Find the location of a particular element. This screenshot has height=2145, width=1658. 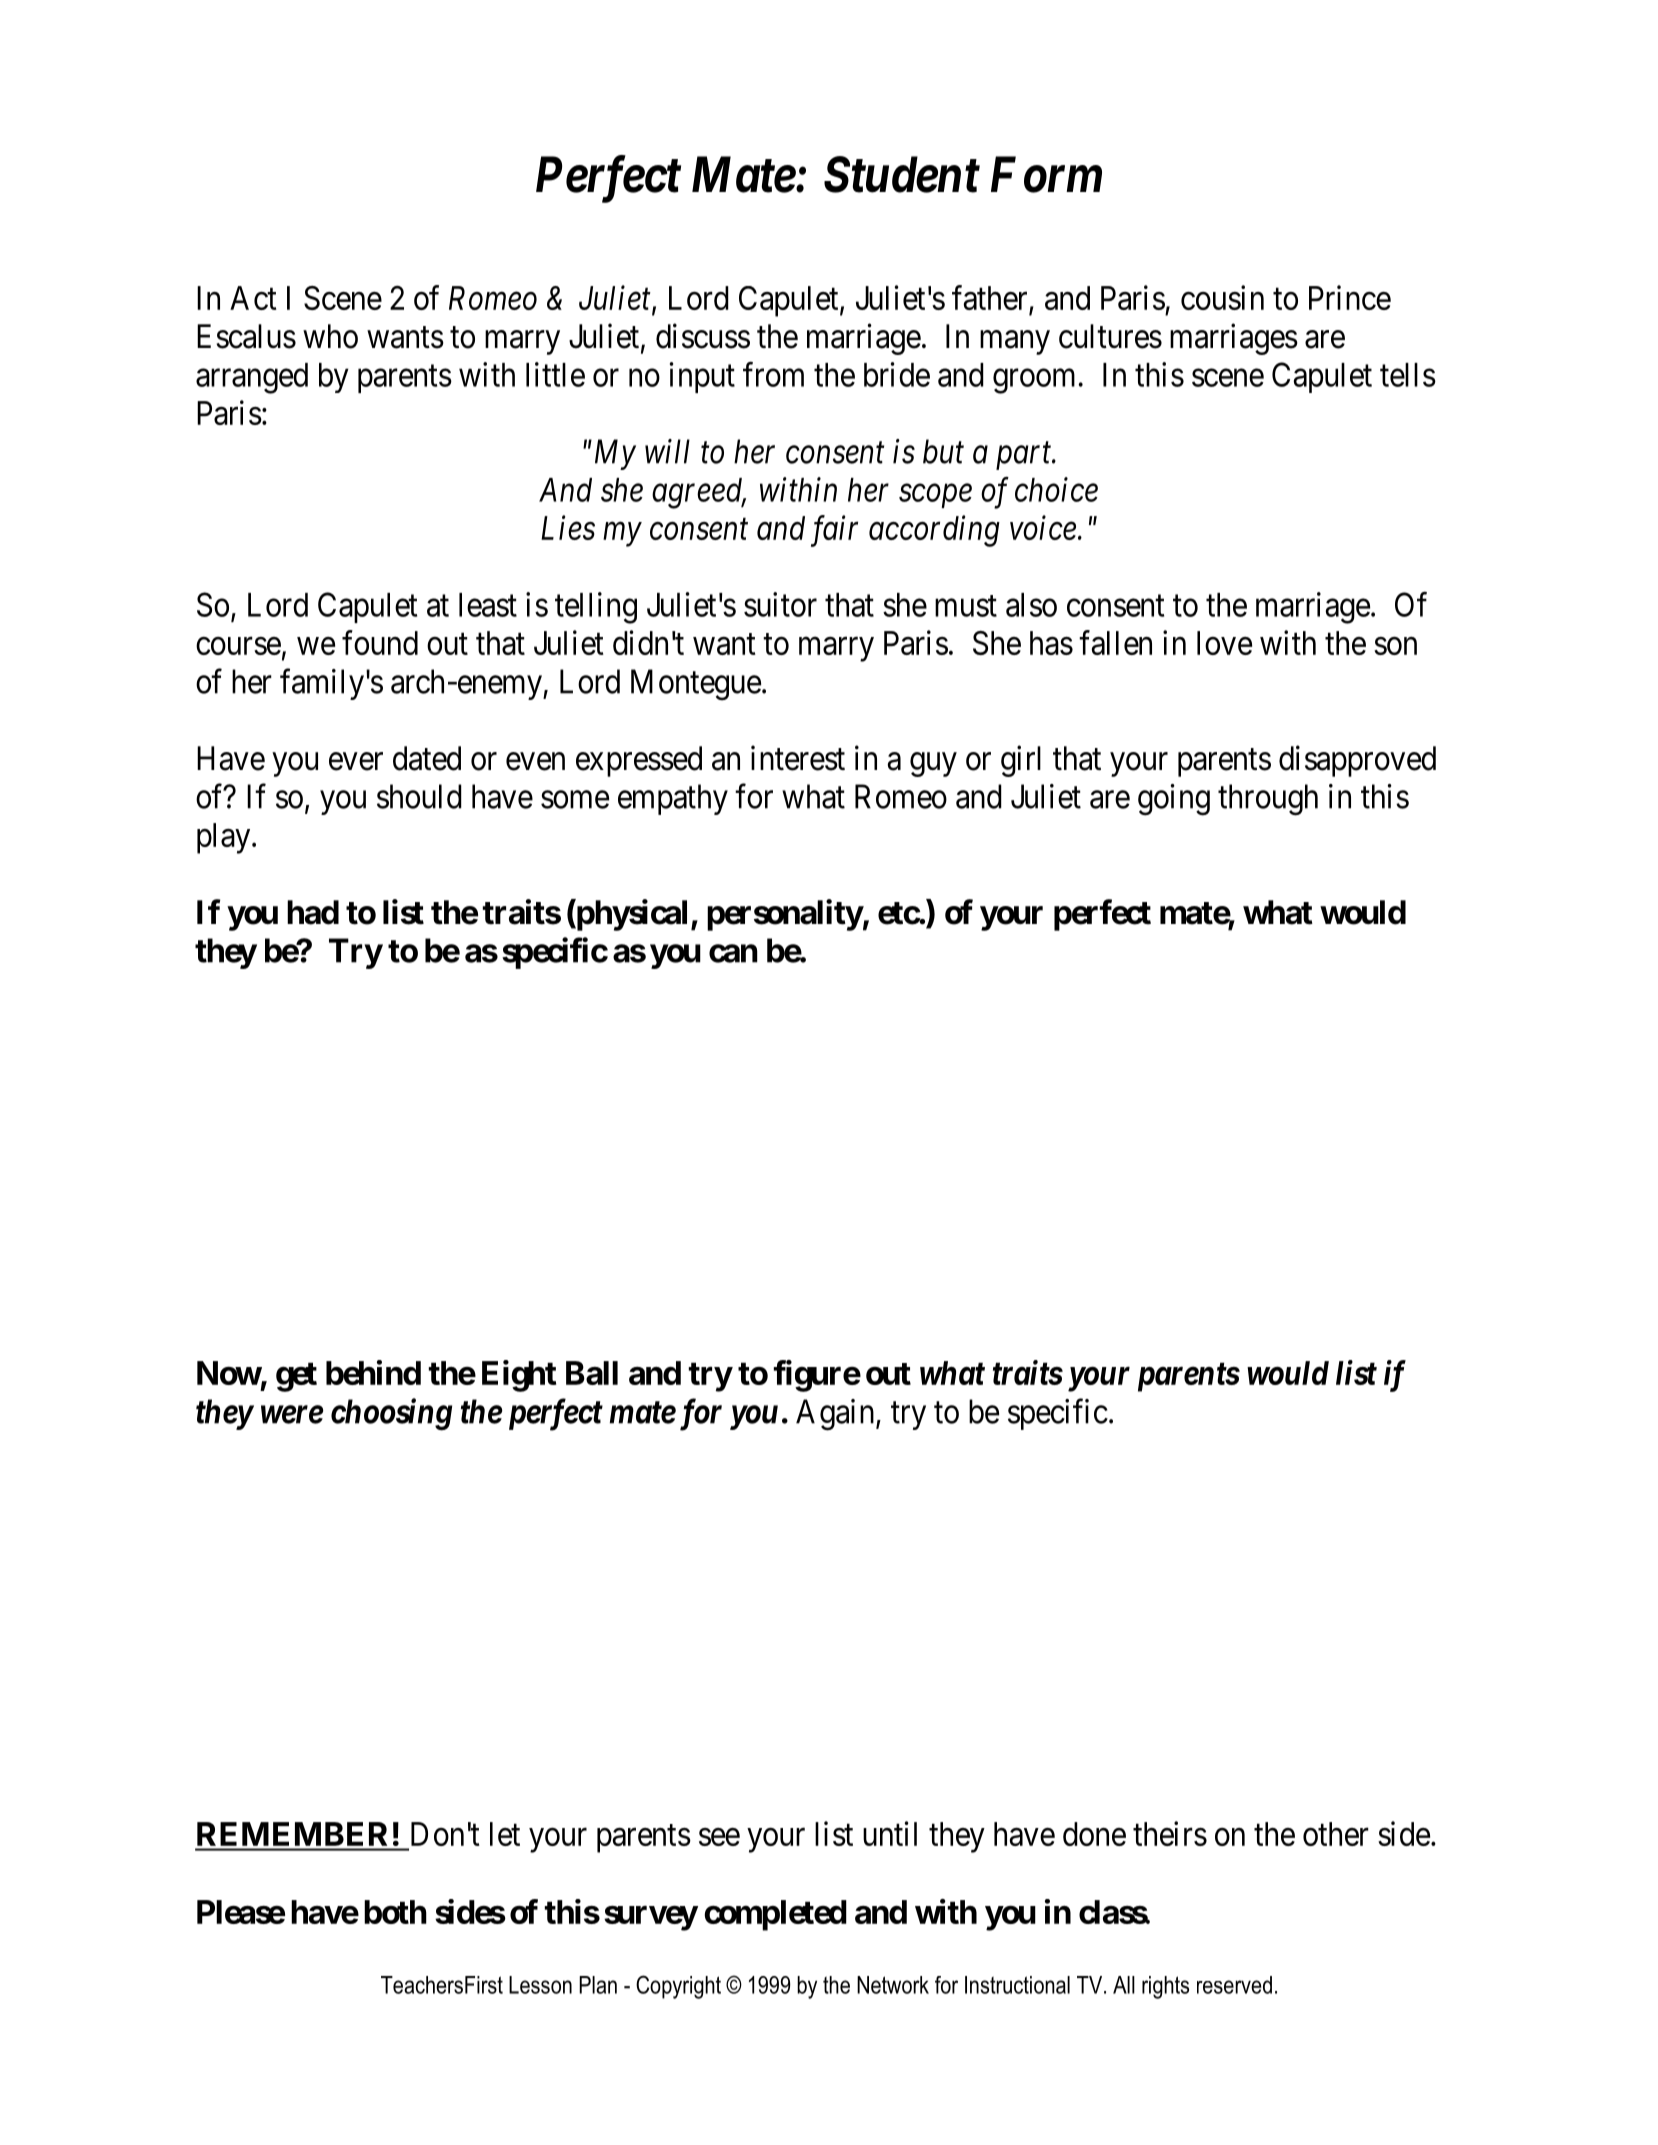

had is located at coordinates (313, 912).
